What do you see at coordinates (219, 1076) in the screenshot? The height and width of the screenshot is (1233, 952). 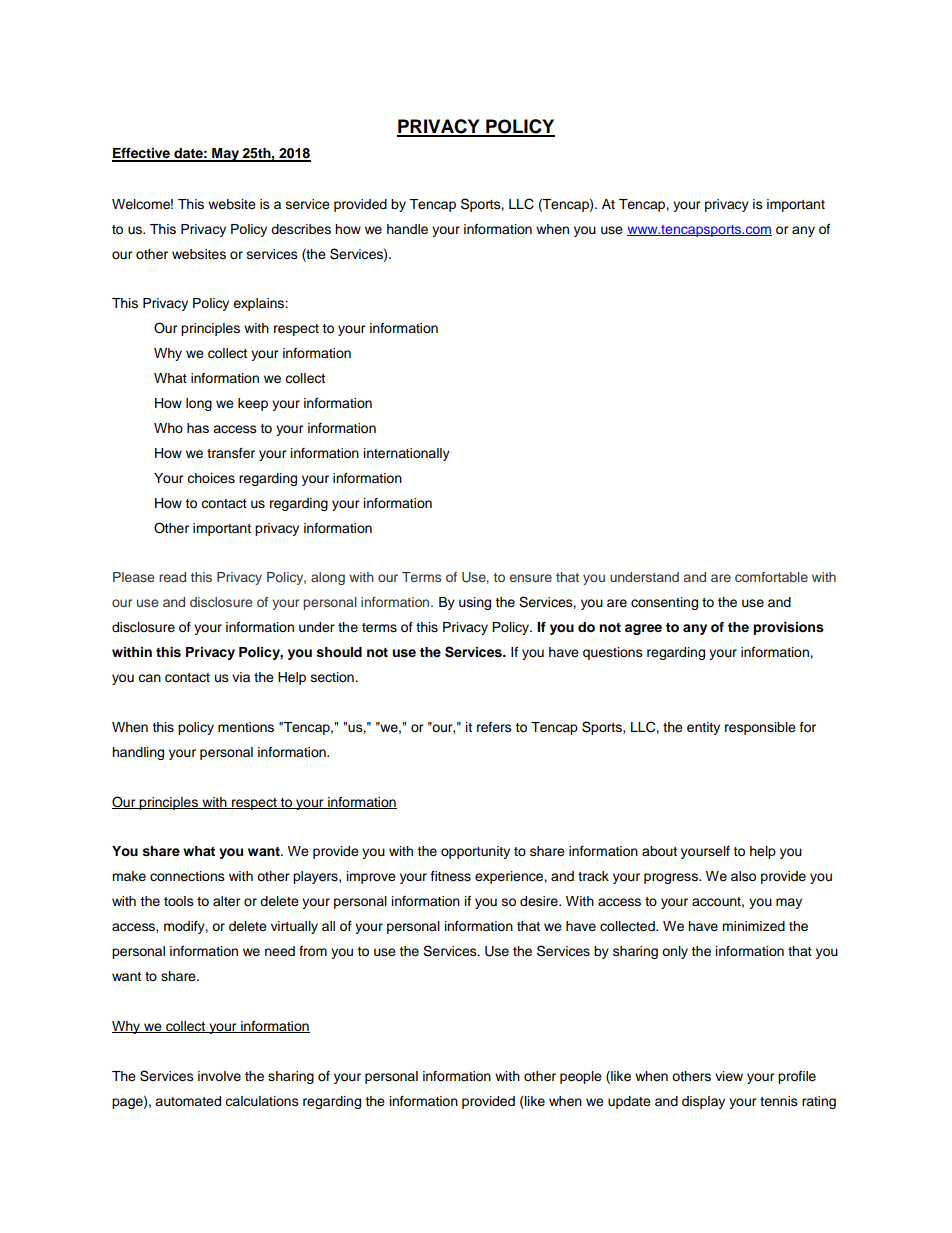 I see `involve` at bounding box center [219, 1076].
